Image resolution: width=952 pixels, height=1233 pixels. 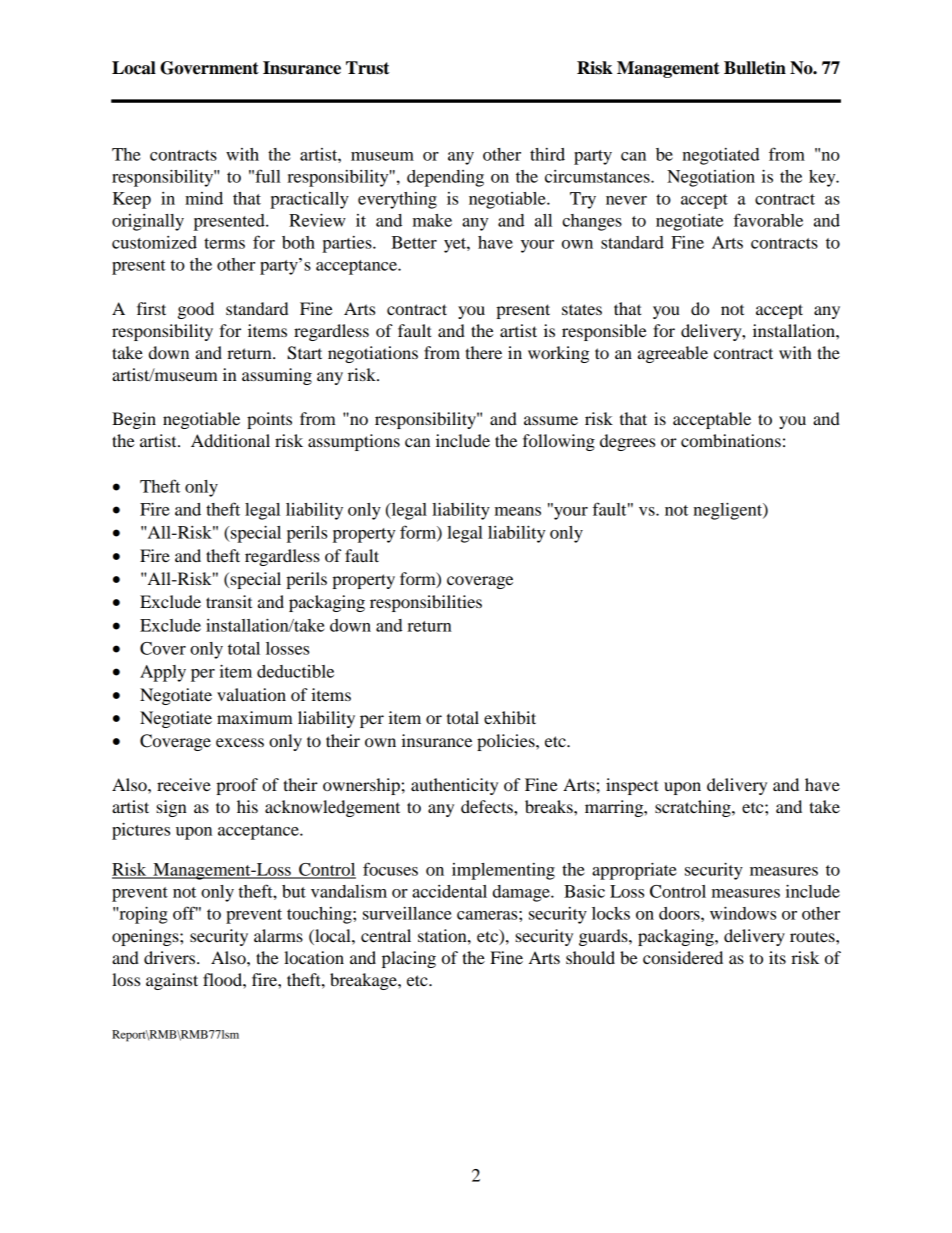 I want to click on third, so click(x=547, y=154).
